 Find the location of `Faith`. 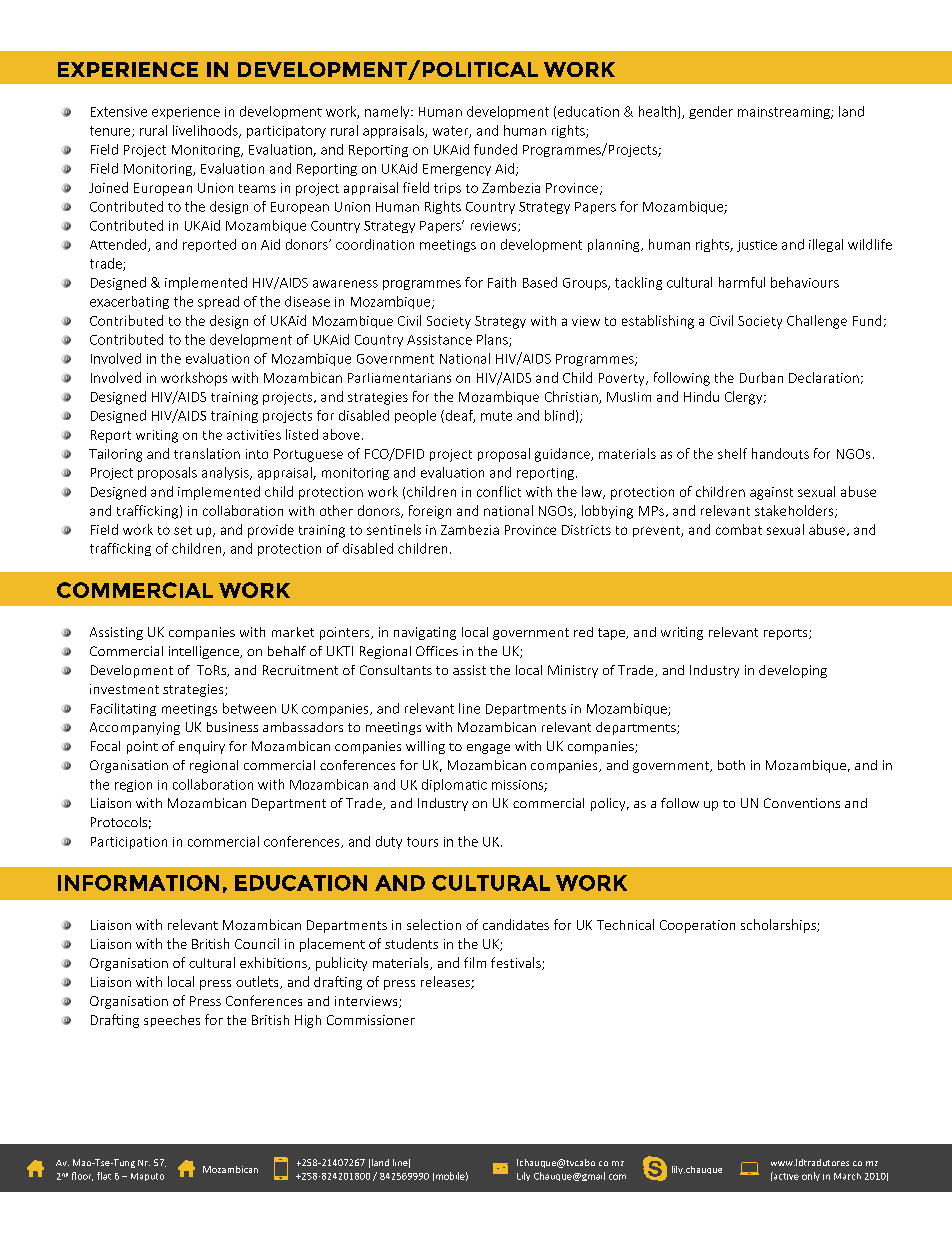

Faith is located at coordinates (502, 282).
